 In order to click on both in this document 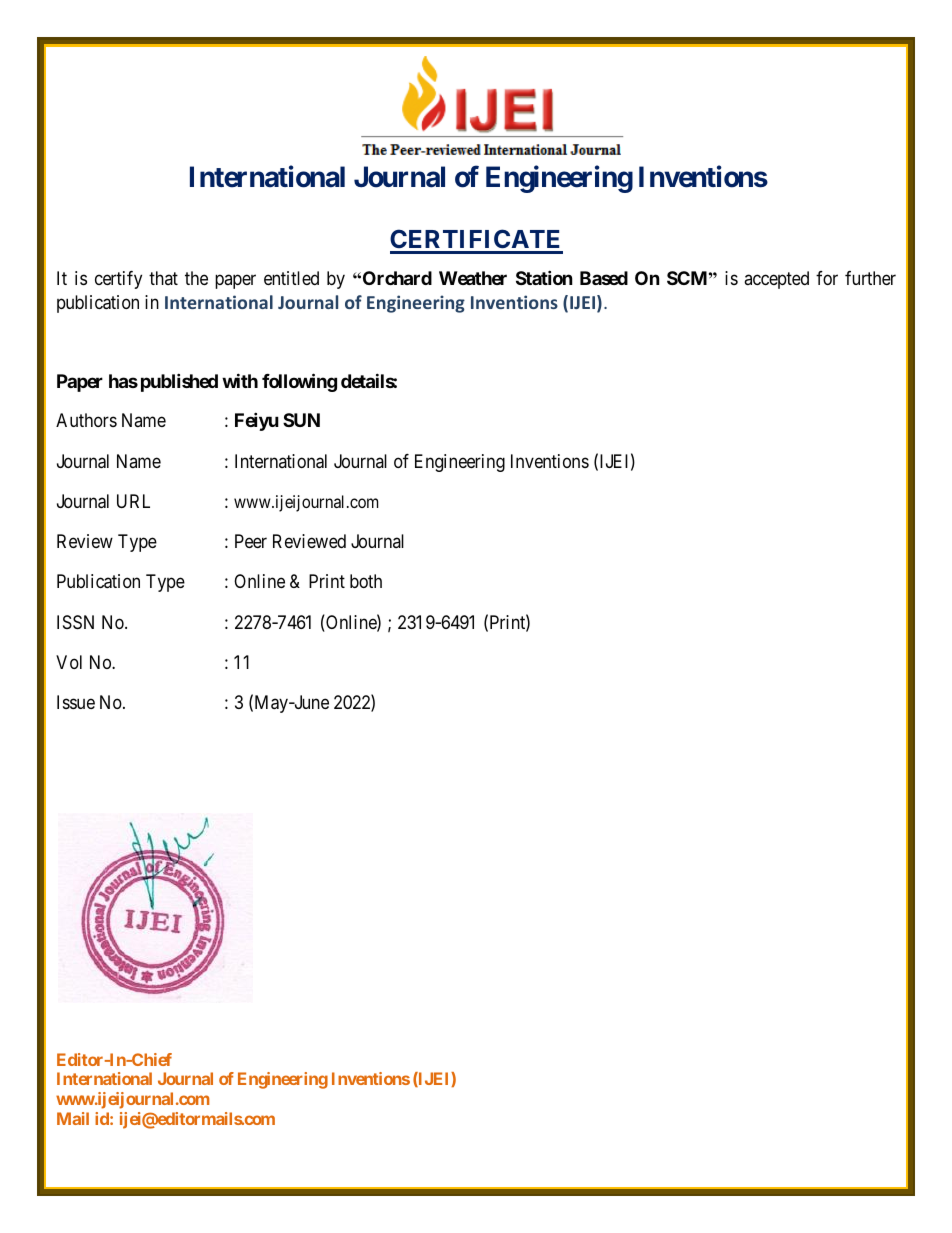, I will do `click(366, 581)`.
